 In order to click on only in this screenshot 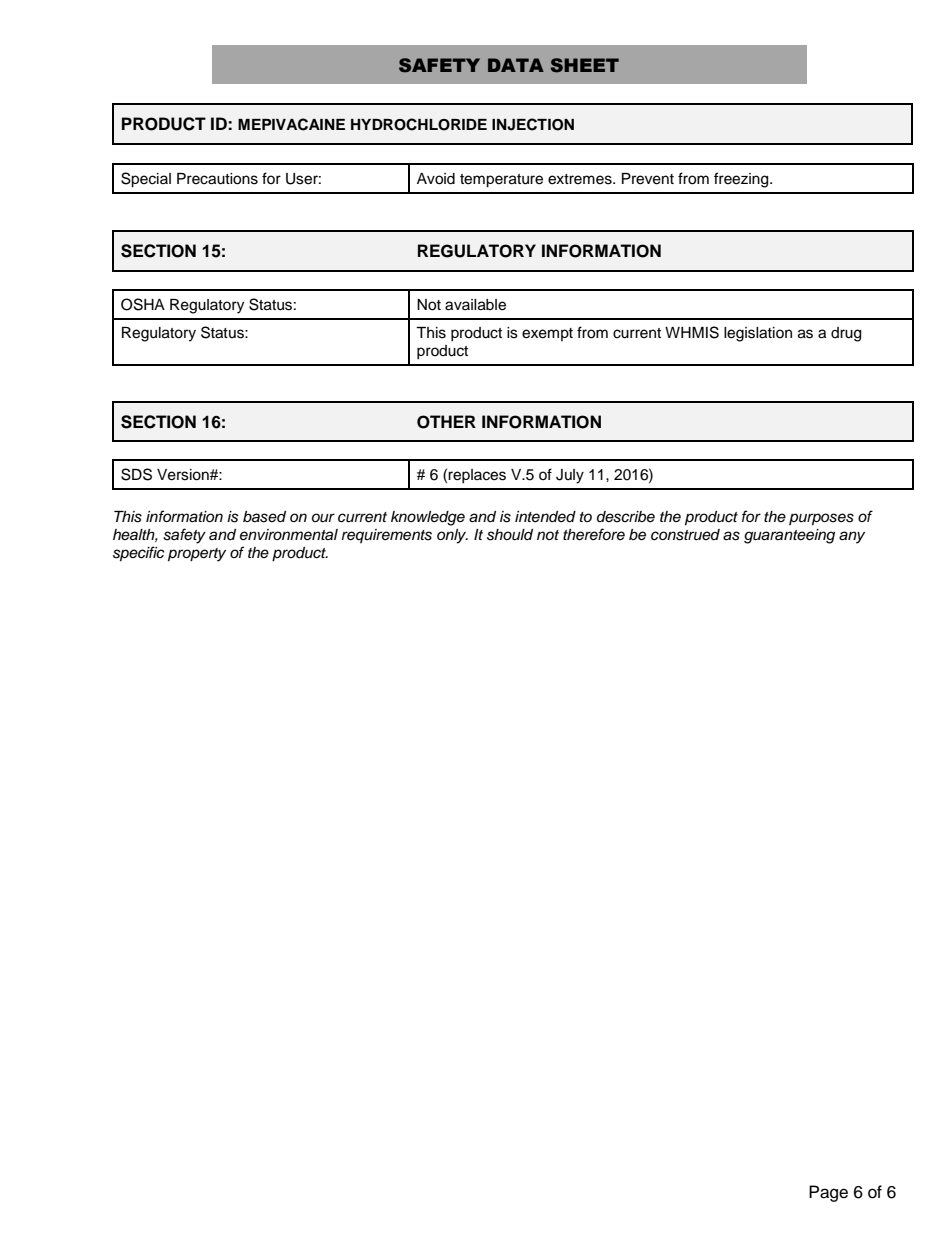, I will do `click(452, 536)`.
